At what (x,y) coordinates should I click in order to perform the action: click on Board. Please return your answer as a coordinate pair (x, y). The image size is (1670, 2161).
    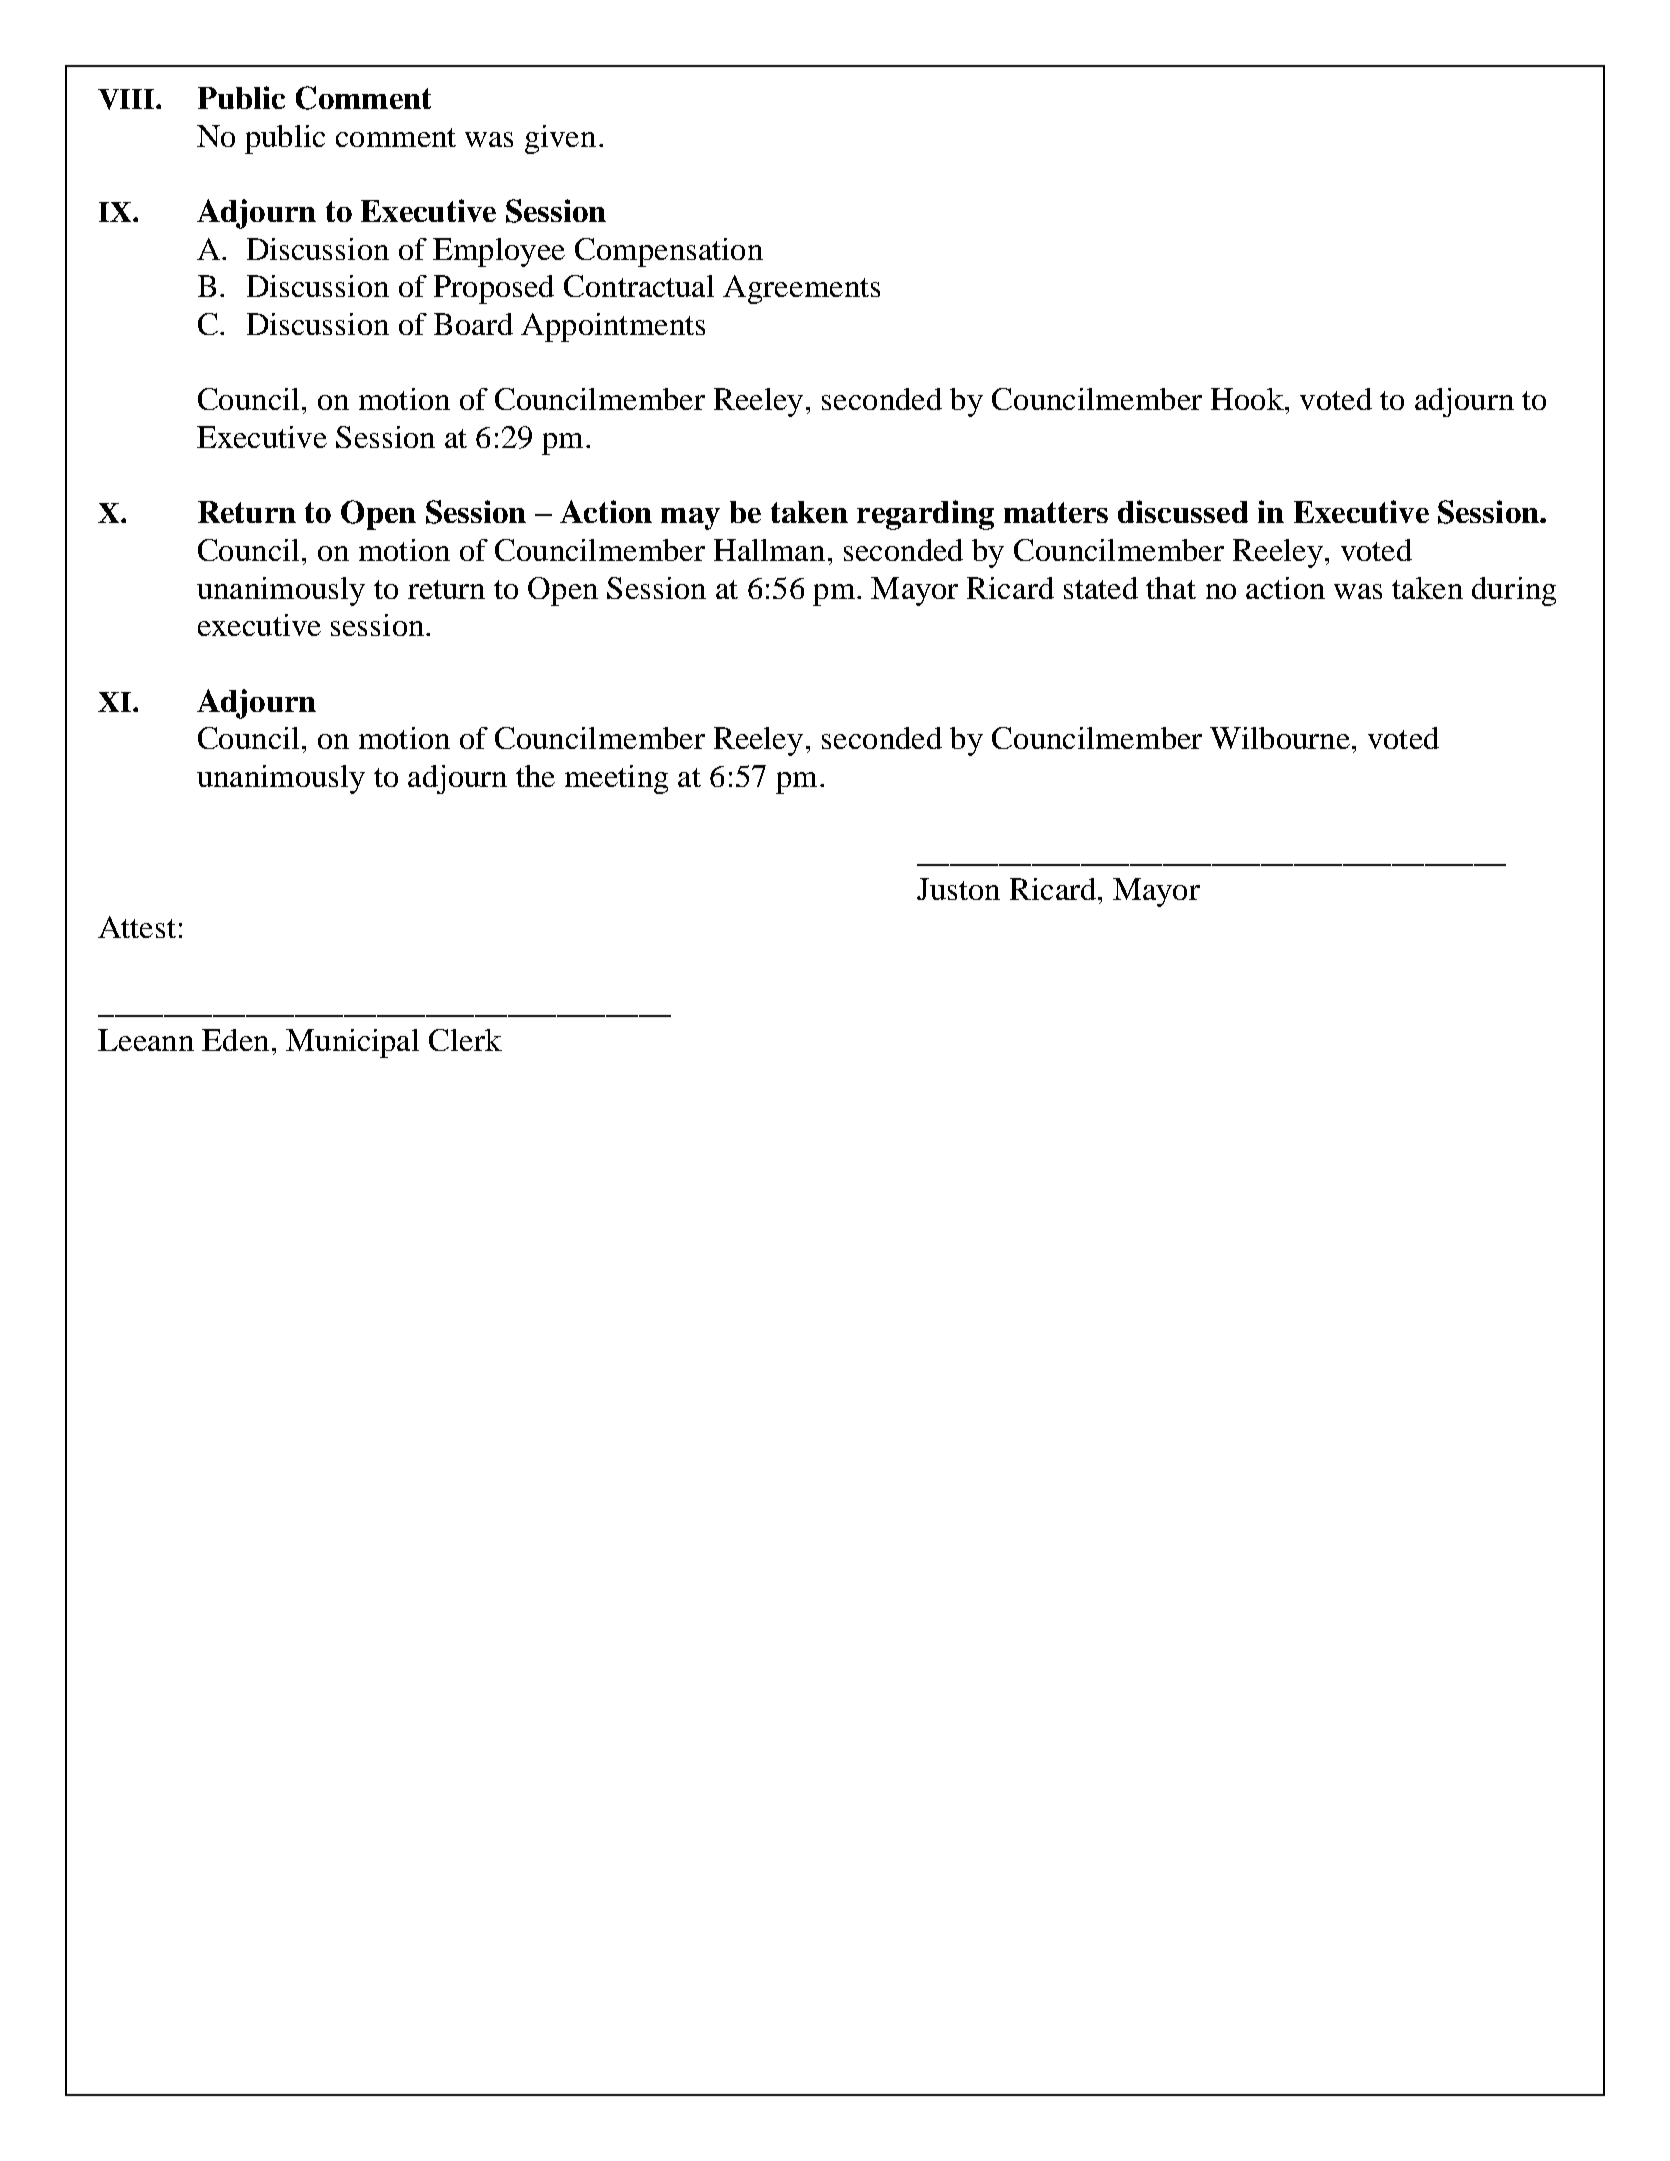
    Looking at the image, I should click on (473, 324).
